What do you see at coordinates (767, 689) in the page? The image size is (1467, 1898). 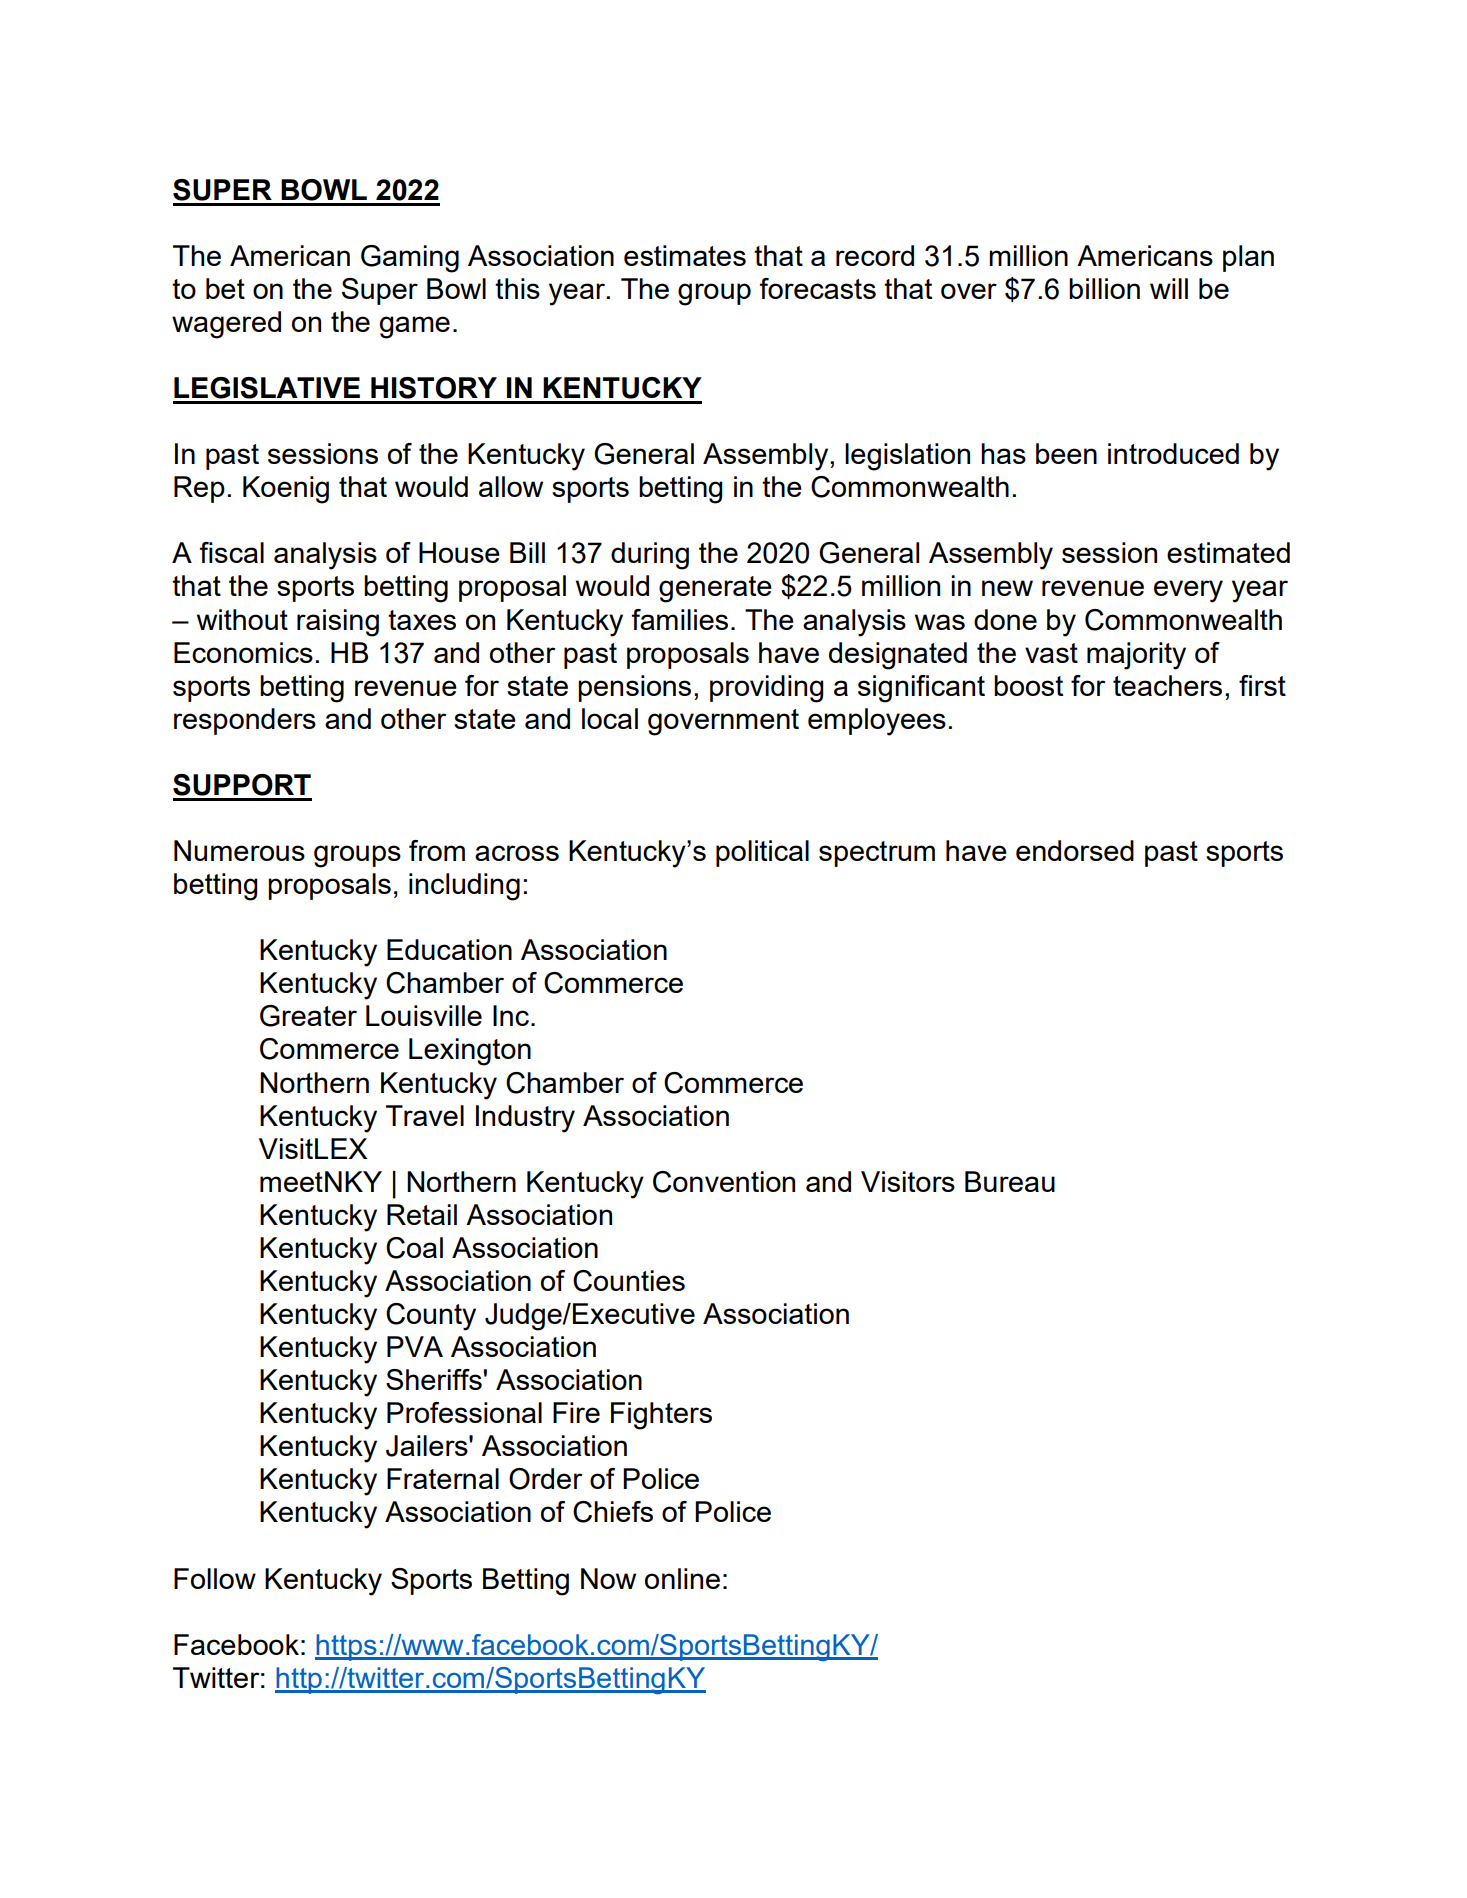 I see `providing` at bounding box center [767, 689].
